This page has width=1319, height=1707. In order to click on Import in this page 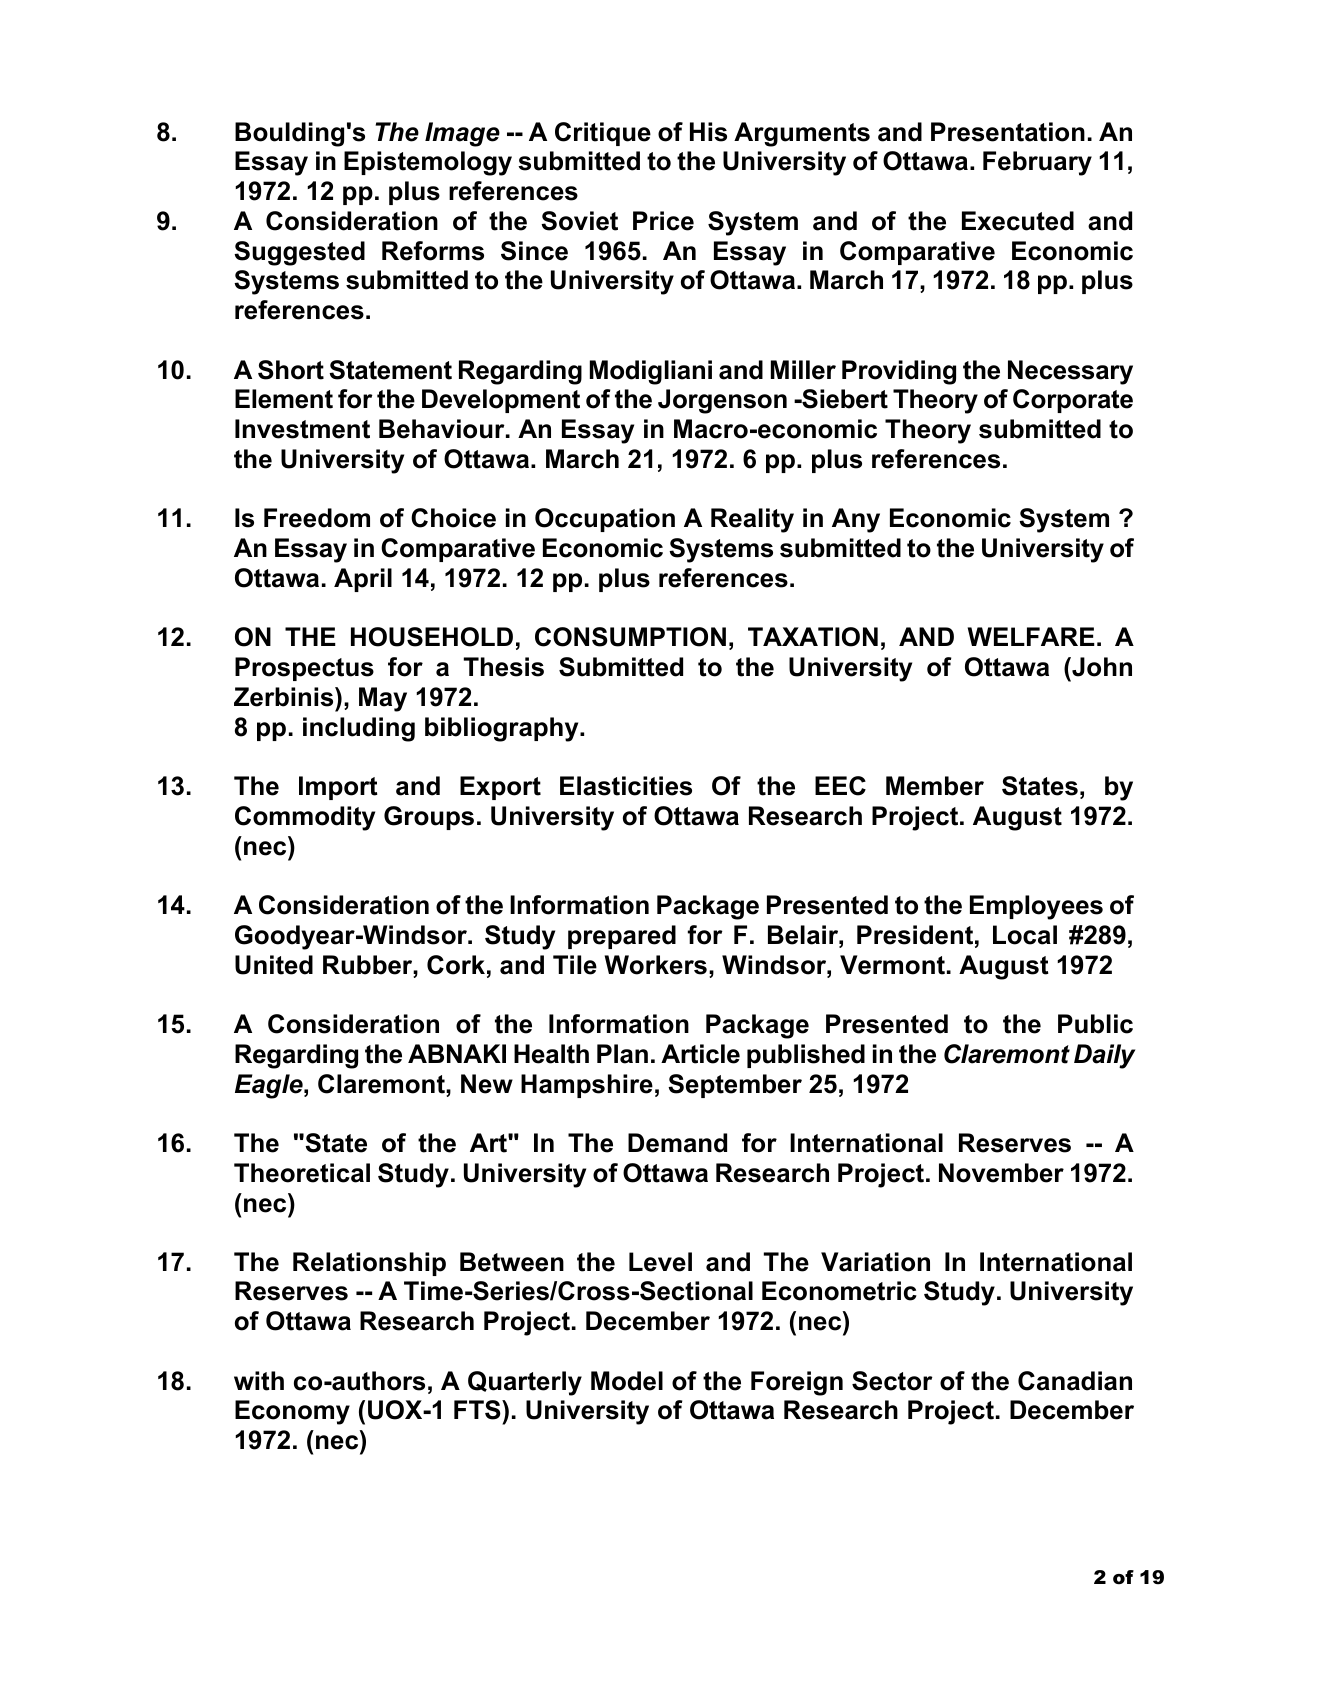, I will do `click(338, 788)`.
